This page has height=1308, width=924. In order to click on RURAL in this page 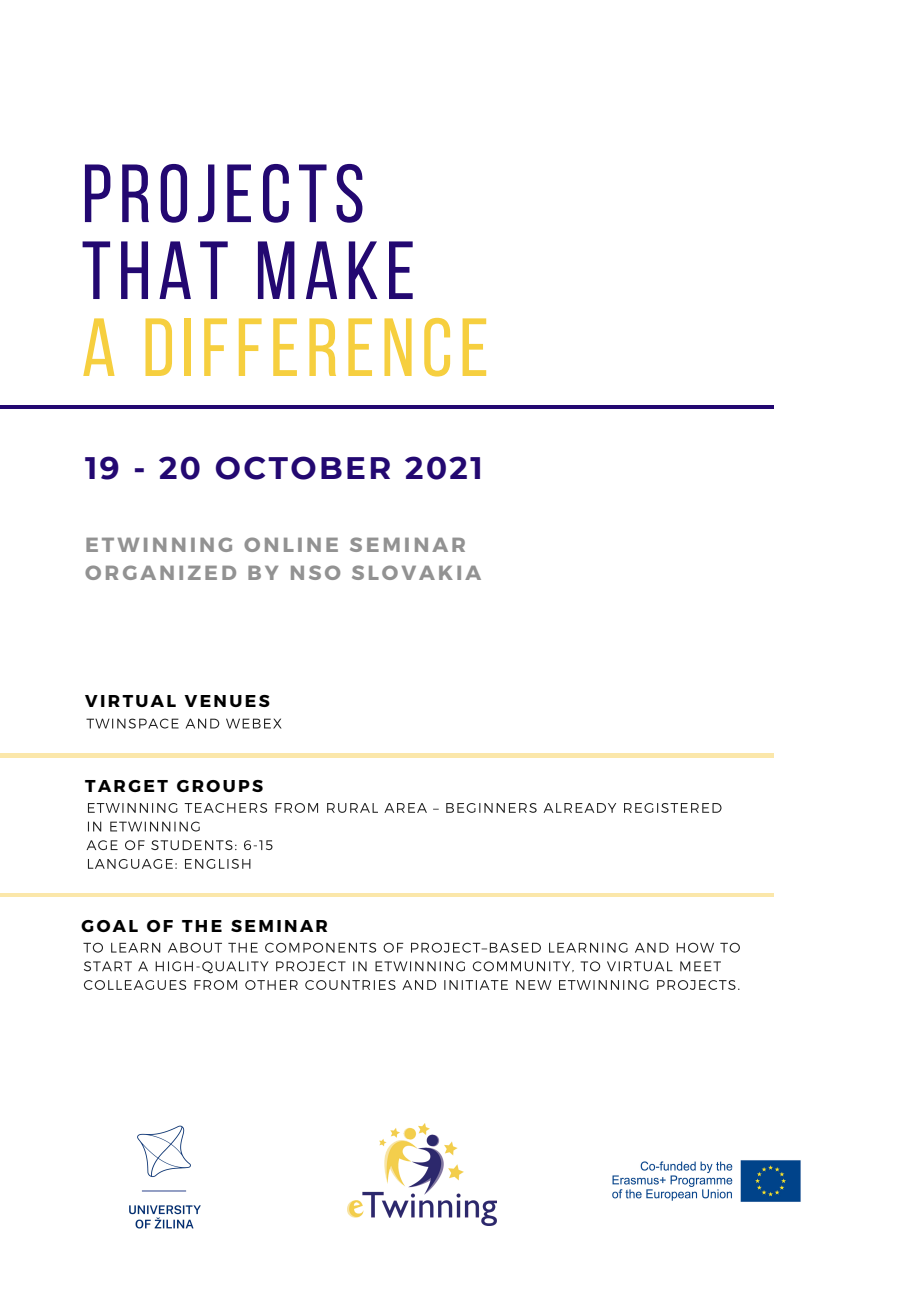, I will do `click(352, 808)`.
